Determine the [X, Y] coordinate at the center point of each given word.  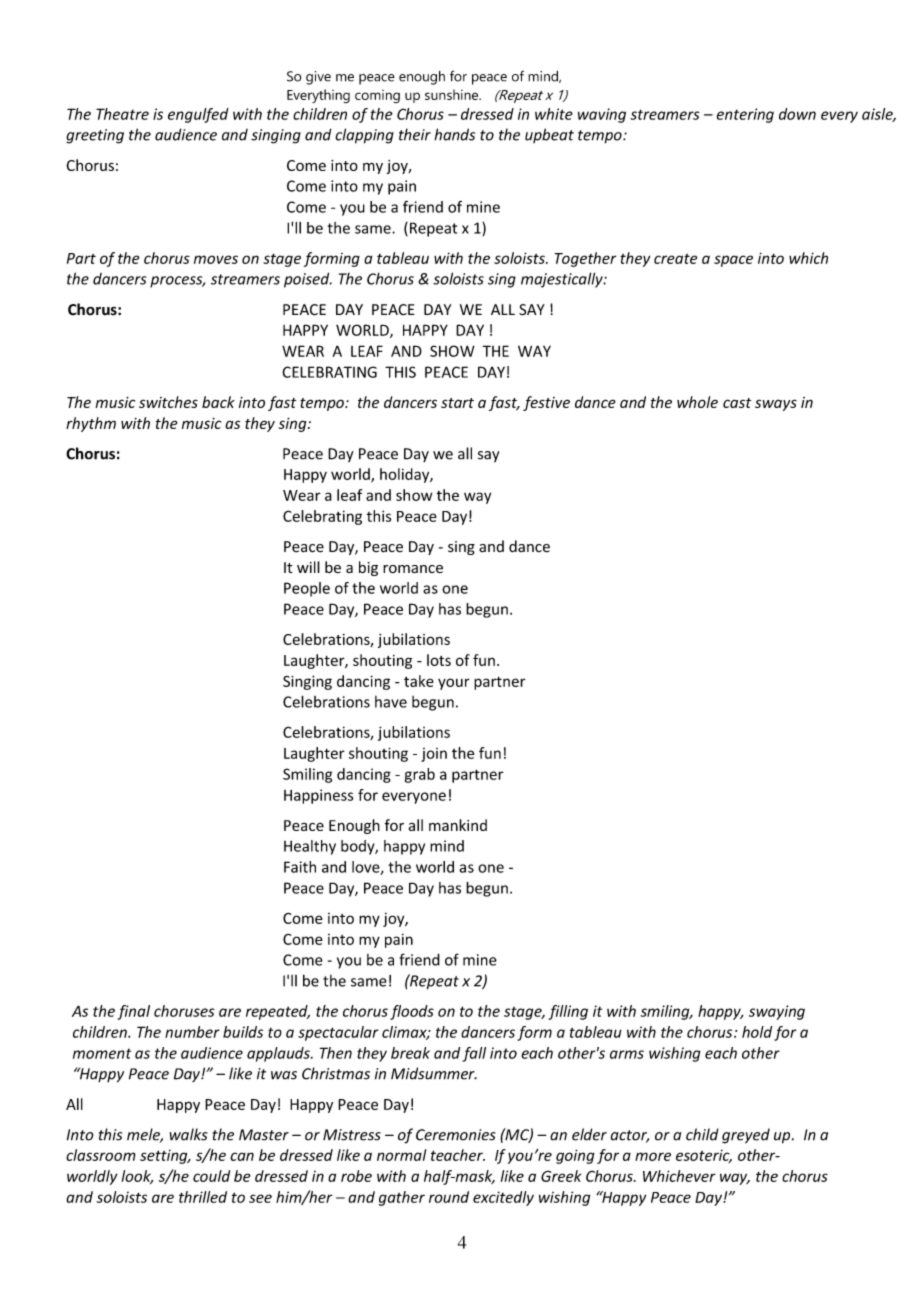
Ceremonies [456, 1135]
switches [168, 402]
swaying [777, 1012]
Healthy [310, 847]
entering [745, 115]
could [211, 1176]
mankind [458, 825]
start [457, 403]
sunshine [453, 94]
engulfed [198, 115]
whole [697, 402]
